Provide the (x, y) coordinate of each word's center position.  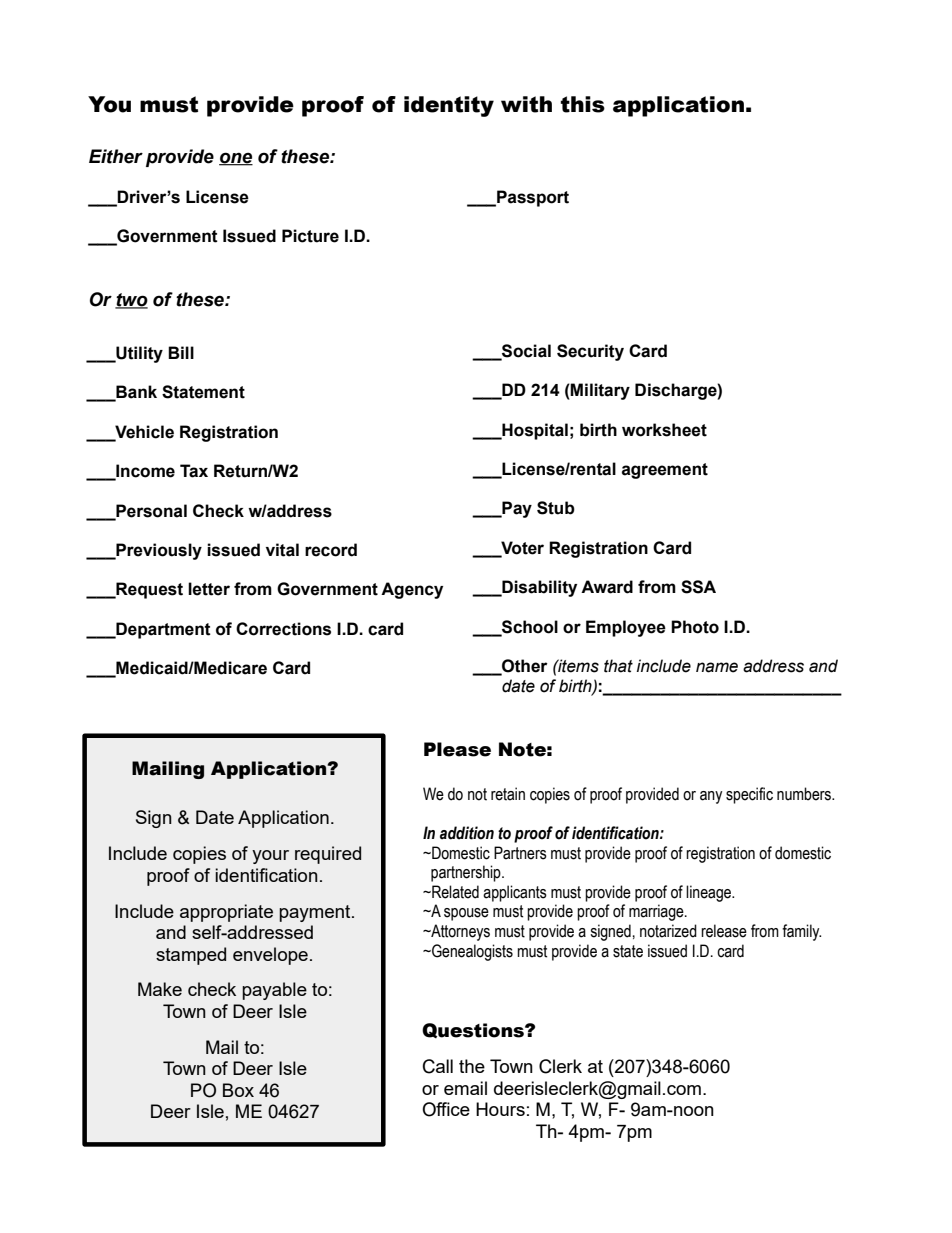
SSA (698, 587)
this (582, 104)
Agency (412, 590)
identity (449, 106)
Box (238, 1090)
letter (209, 589)
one (236, 159)
